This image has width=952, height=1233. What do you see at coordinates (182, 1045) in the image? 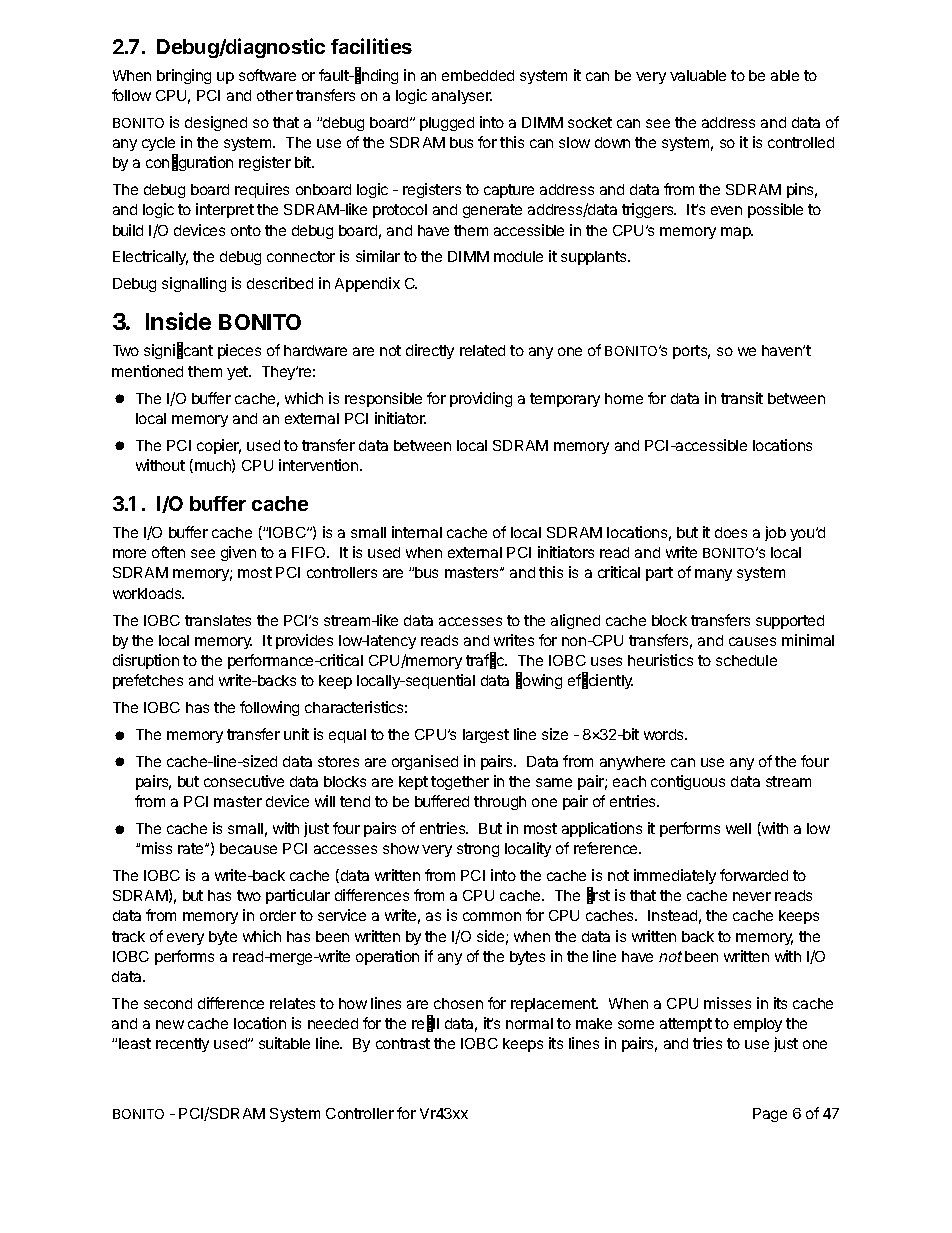
I see `recently` at bounding box center [182, 1045].
